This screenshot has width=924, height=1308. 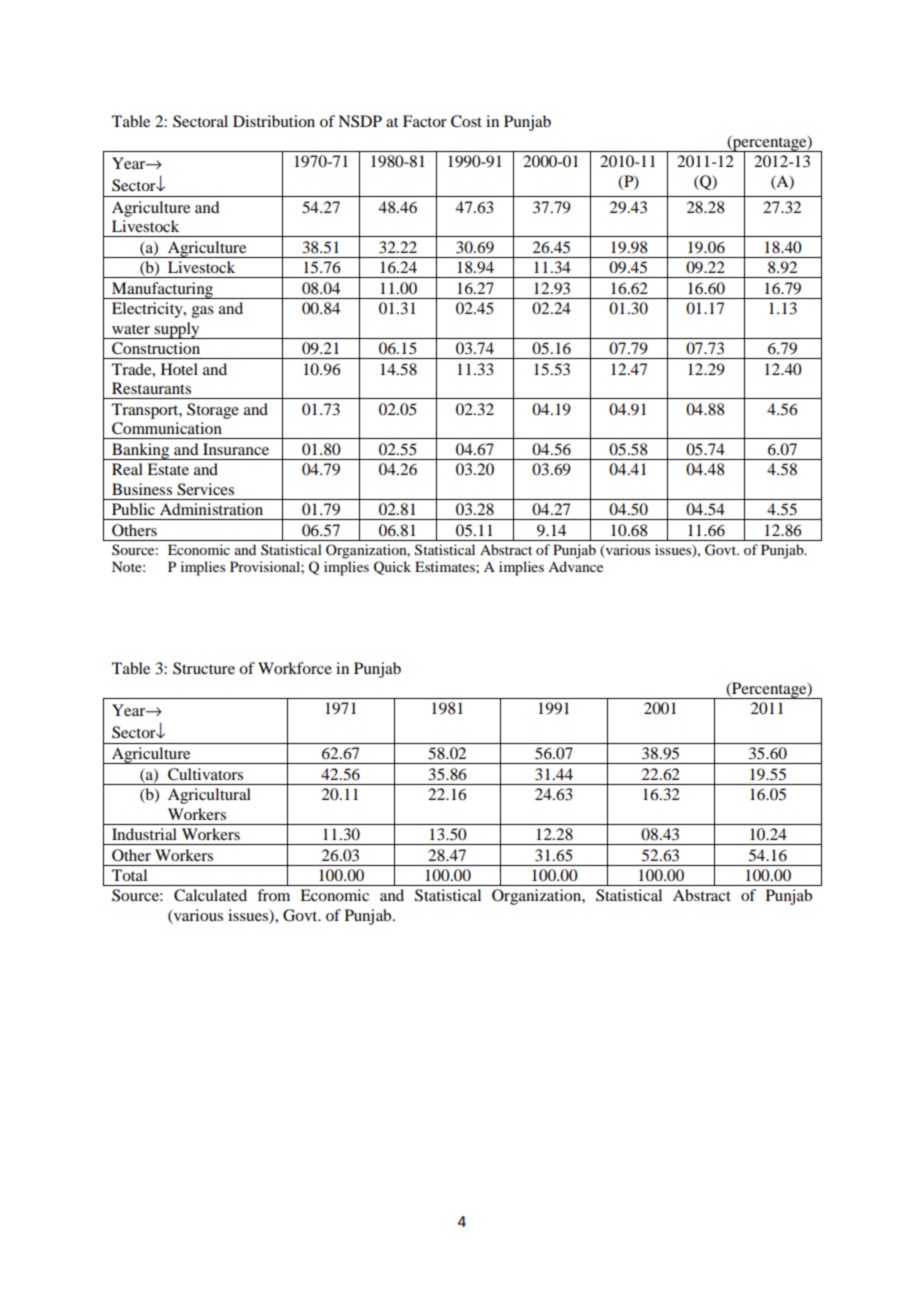 What do you see at coordinates (425, 121) in the screenshot?
I see `Factor` at bounding box center [425, 121].
